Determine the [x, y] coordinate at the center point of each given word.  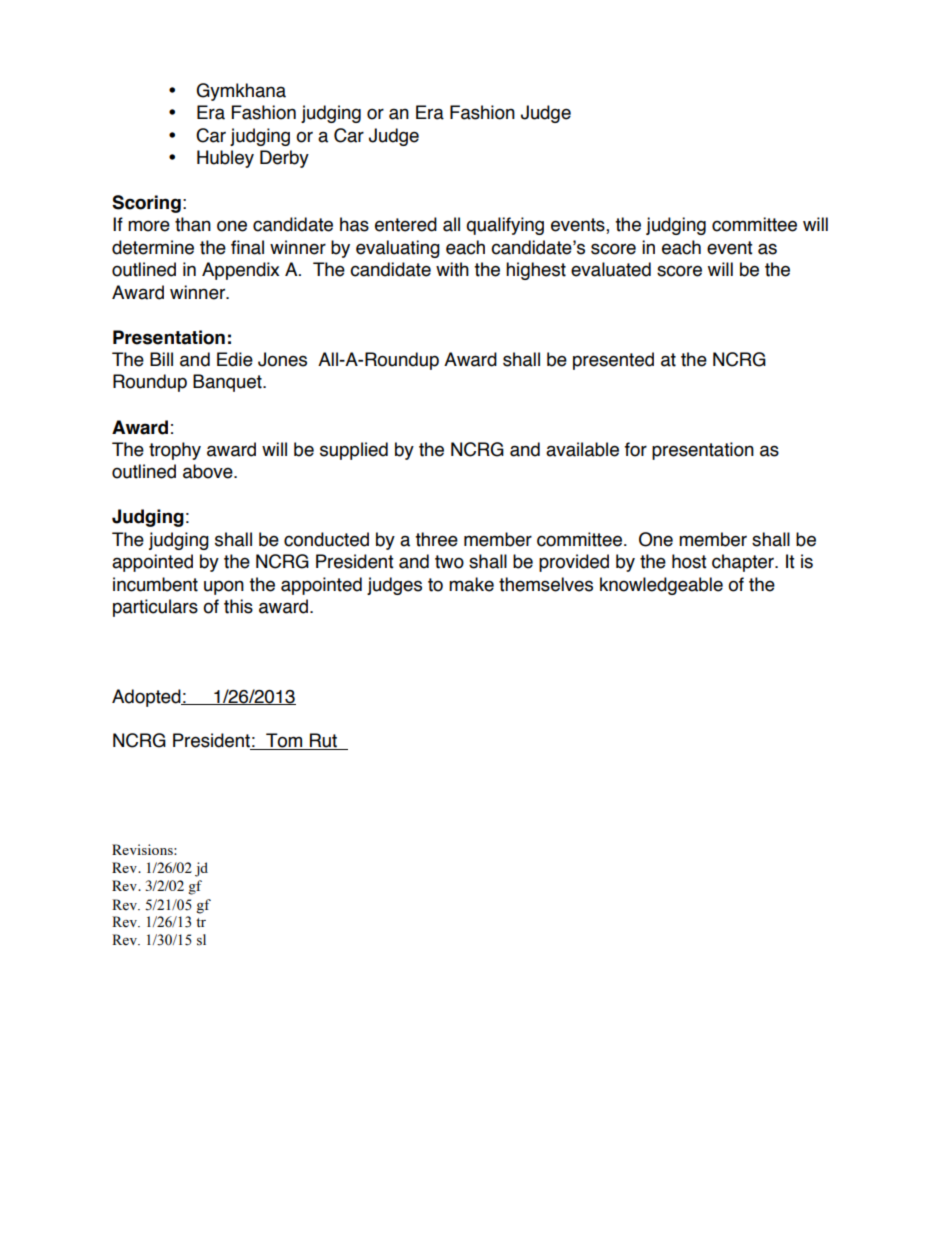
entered [406, 224]
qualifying [505, 226]
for [636, 449]
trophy [175, 451]
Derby [284, 159]
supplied [354, 451]
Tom [284, 741]
